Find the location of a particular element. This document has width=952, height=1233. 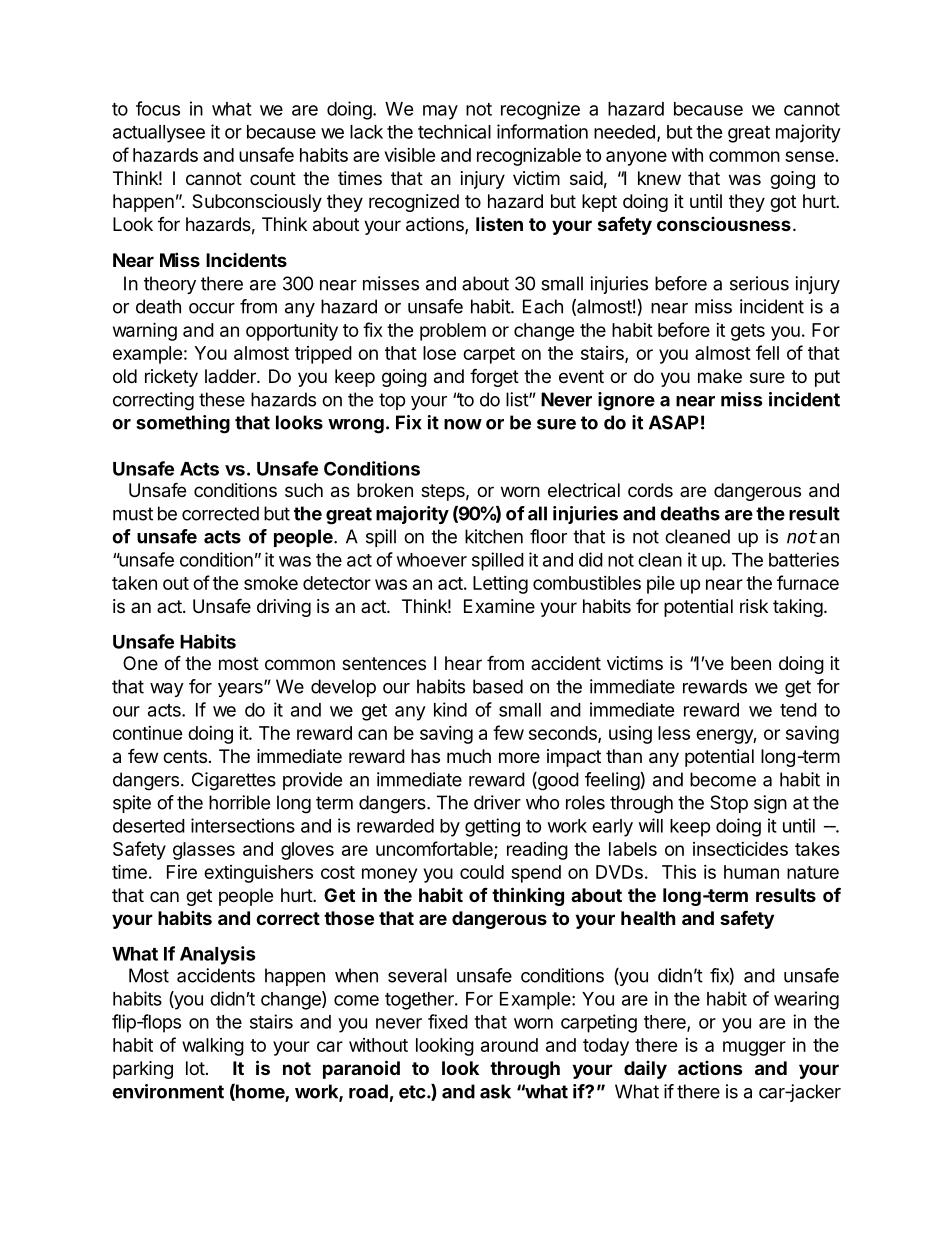

mugger is located at coordinates (754, 1048).
